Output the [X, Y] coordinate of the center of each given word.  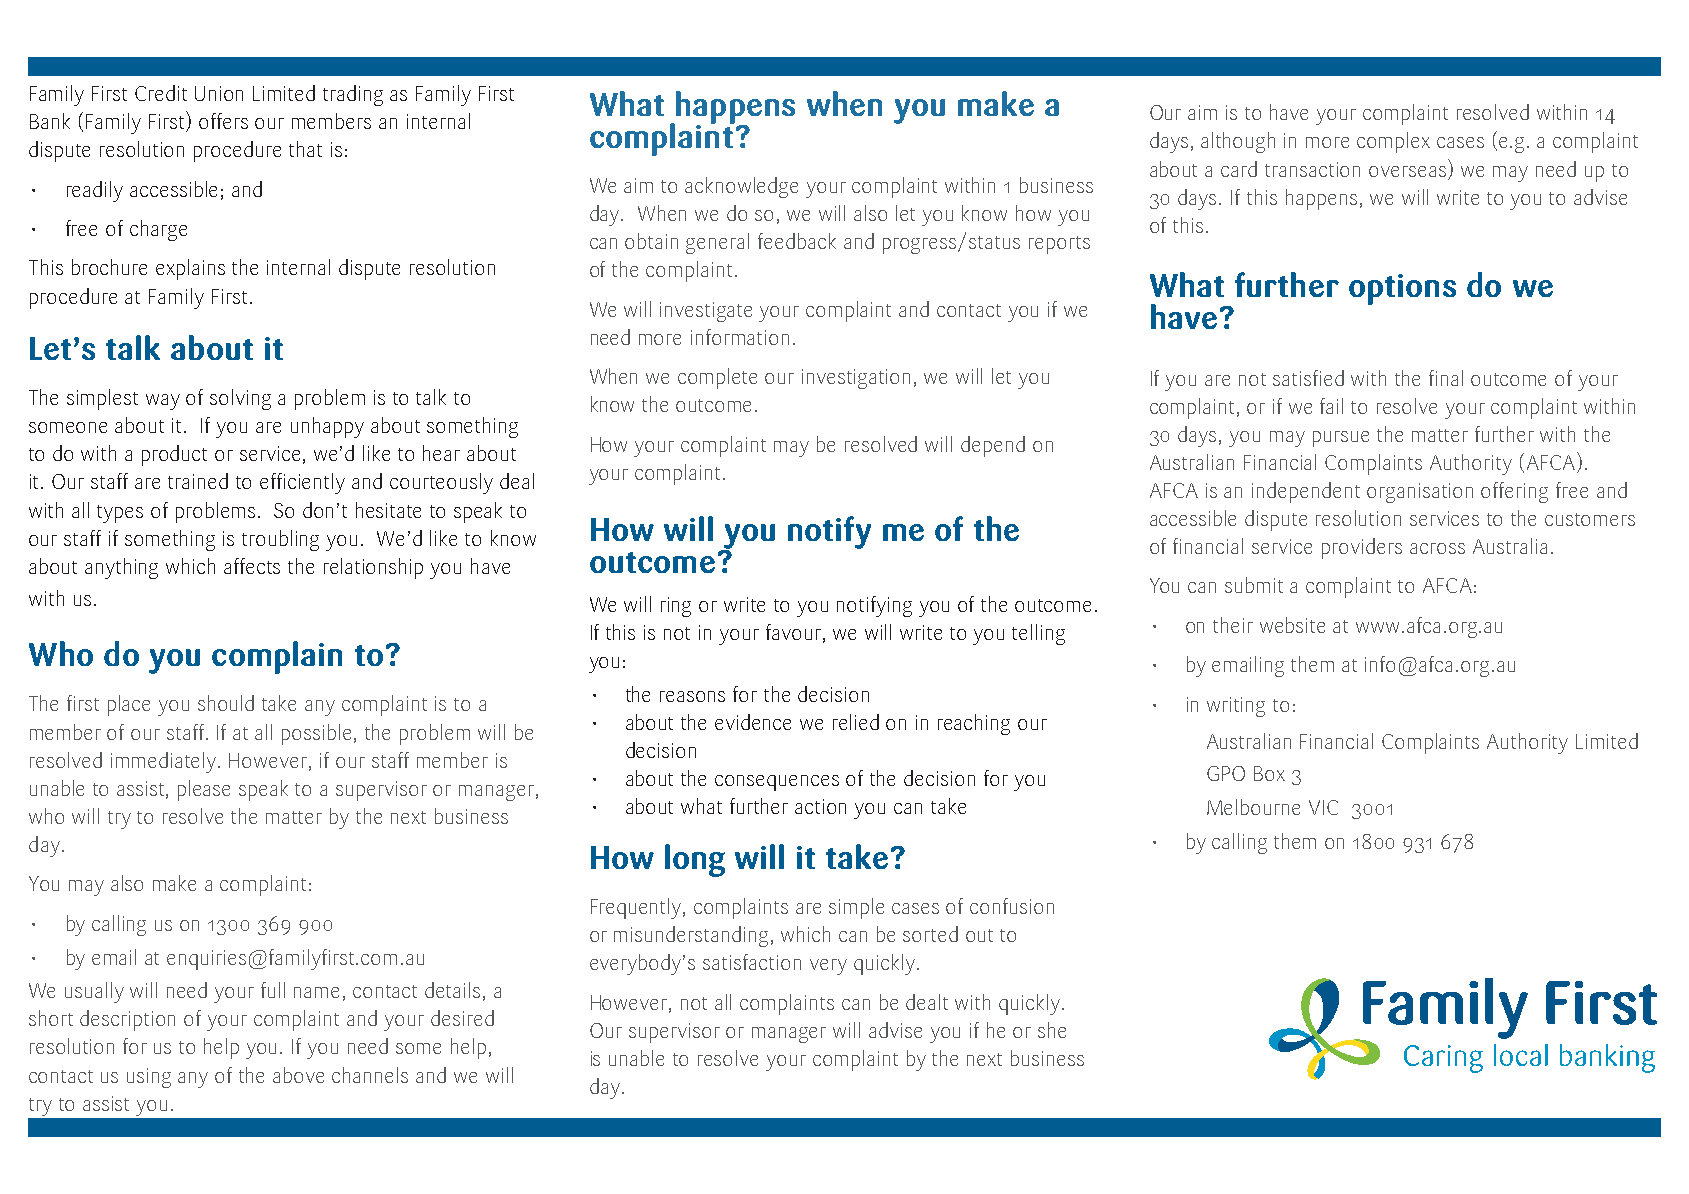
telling [1038, 634]
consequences [777, 783]
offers [223, 121]
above [298, 1075]
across [1437, 548]
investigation [856, 379]
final [1446, 378]
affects [252, 566]
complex [1393, 142]
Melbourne [1253, 807]
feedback [797, 241]
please [204, 790]
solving [240, 399]
